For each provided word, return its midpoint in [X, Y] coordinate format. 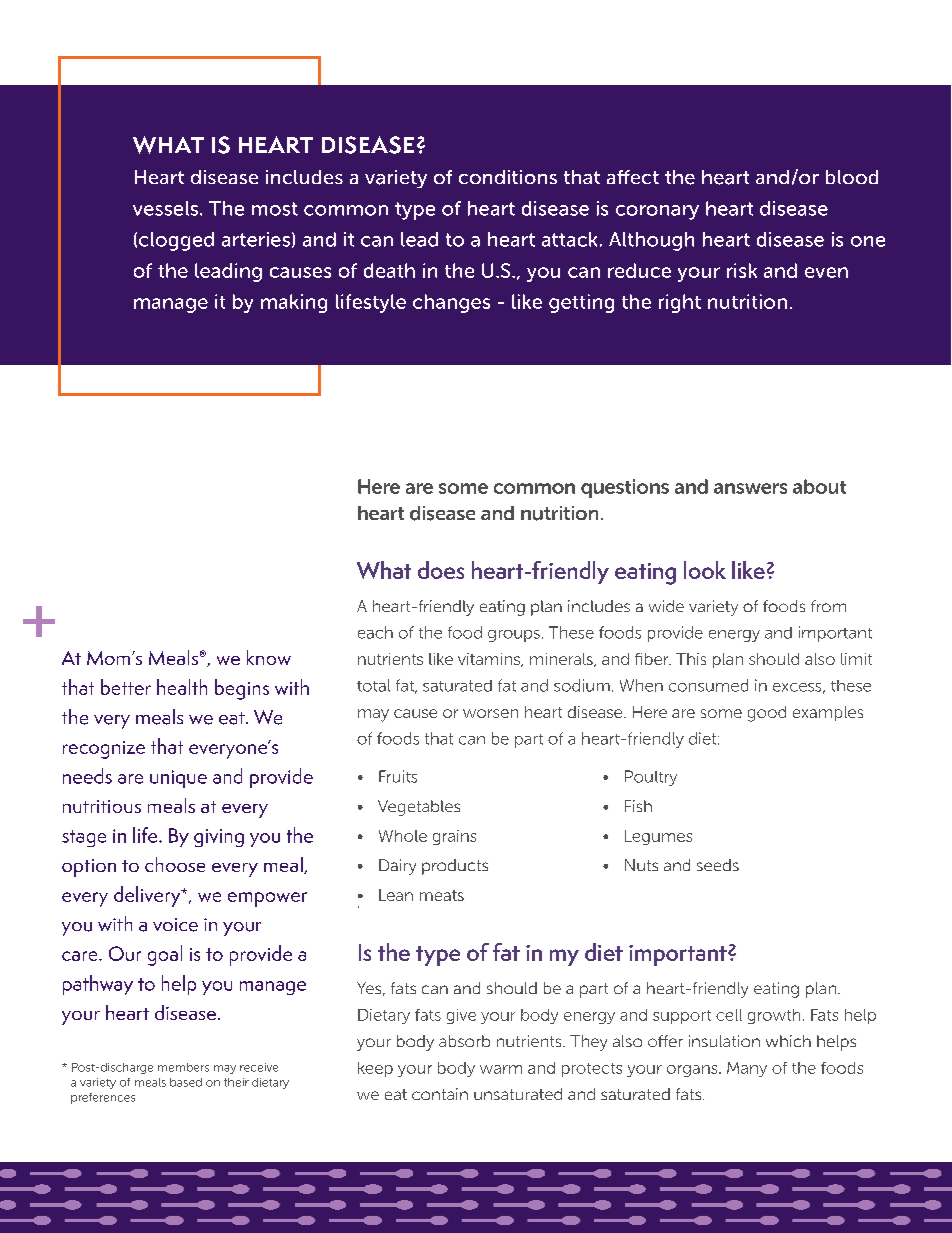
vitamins [490, 660]
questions [625, 488]
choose [175, 864]
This [691, 659]
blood [852, 177]
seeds [718, 865]
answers [750, 488]
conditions [508, 177]
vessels [165, 208]
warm [501, 1069]
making [294, 303]
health [182, 687]
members [183, 1067]
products [455, 867]
